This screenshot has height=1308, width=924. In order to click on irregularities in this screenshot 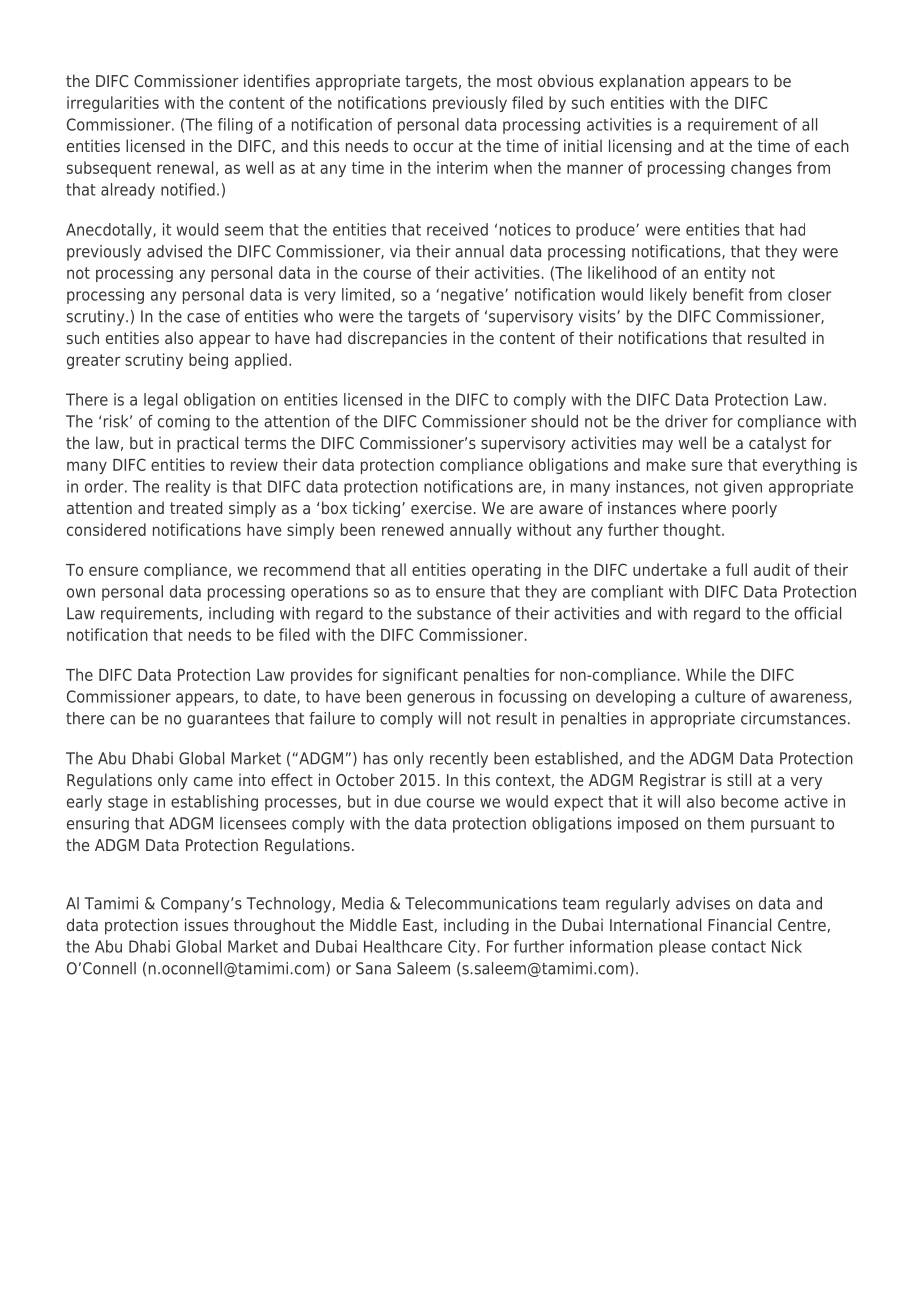, I will do `click(113, 104)`.
